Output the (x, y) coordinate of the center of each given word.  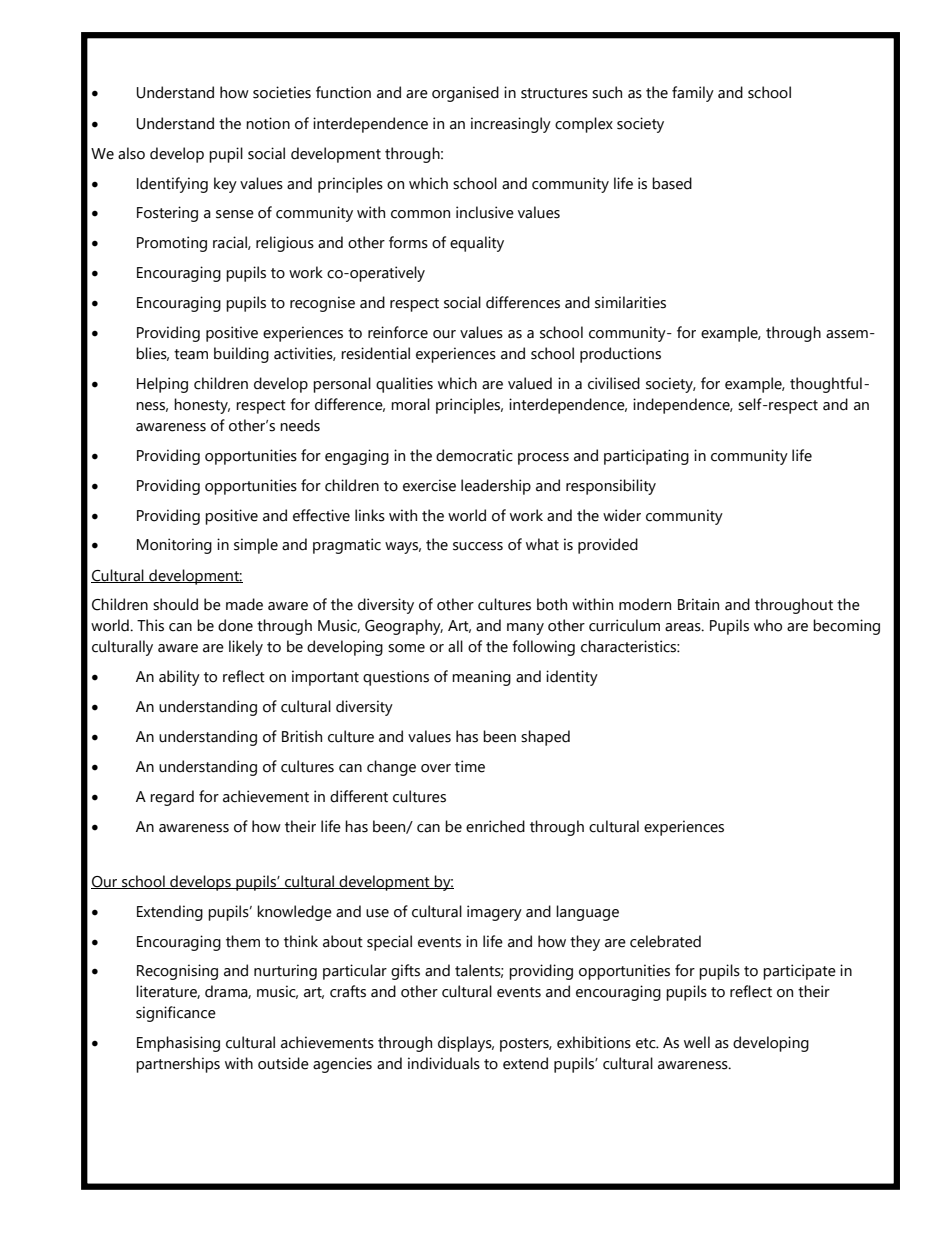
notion (268, 123)
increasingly (511, 125)
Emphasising (178, 1044)
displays (466, 1044)
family (693, 94)
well (697, 1042)
